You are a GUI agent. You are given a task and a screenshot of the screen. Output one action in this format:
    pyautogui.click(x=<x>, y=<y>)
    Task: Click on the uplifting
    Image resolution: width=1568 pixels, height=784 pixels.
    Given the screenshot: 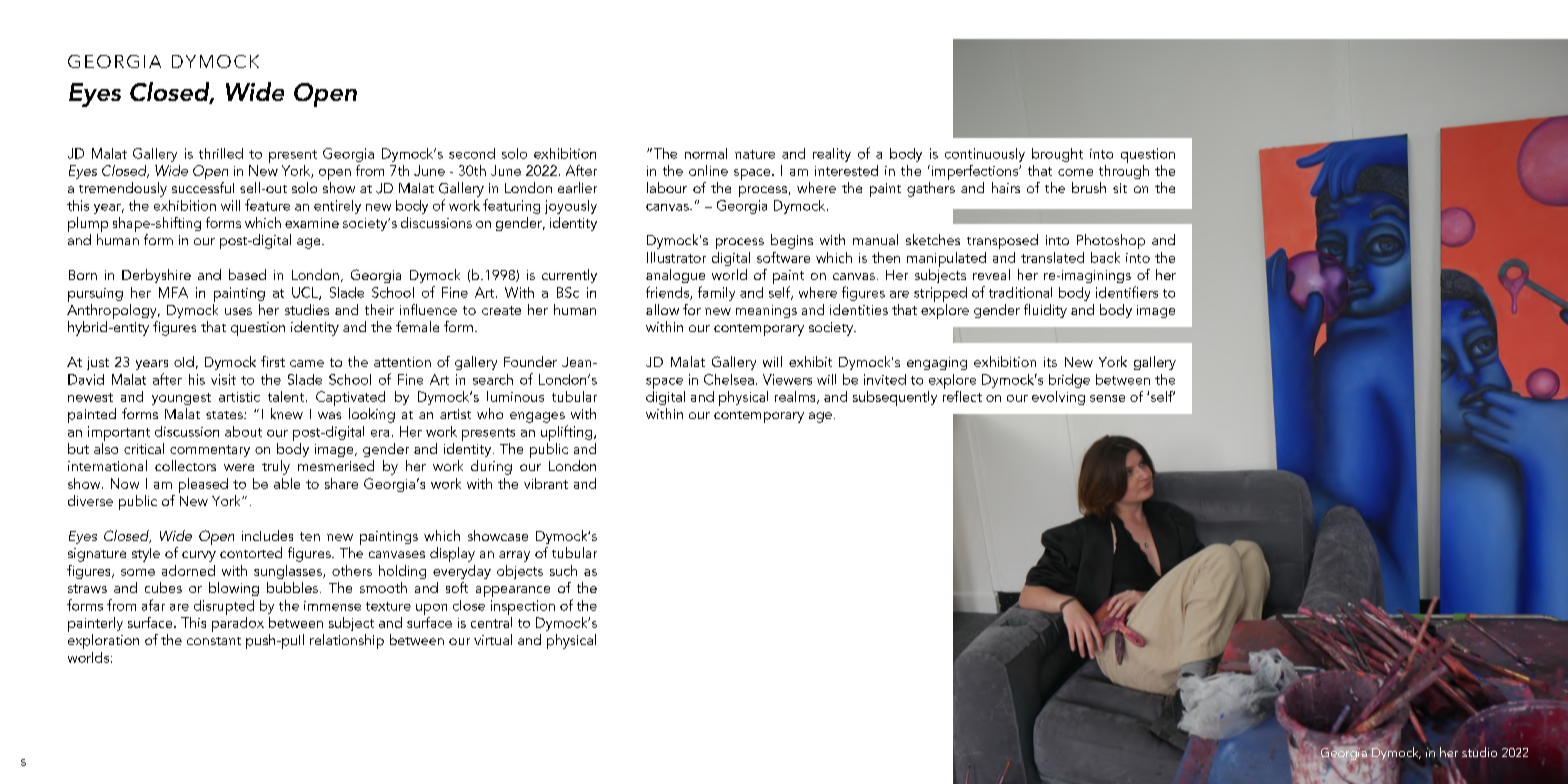 What is the action you would take?
    pyautogui.click(x=568, y=433)
